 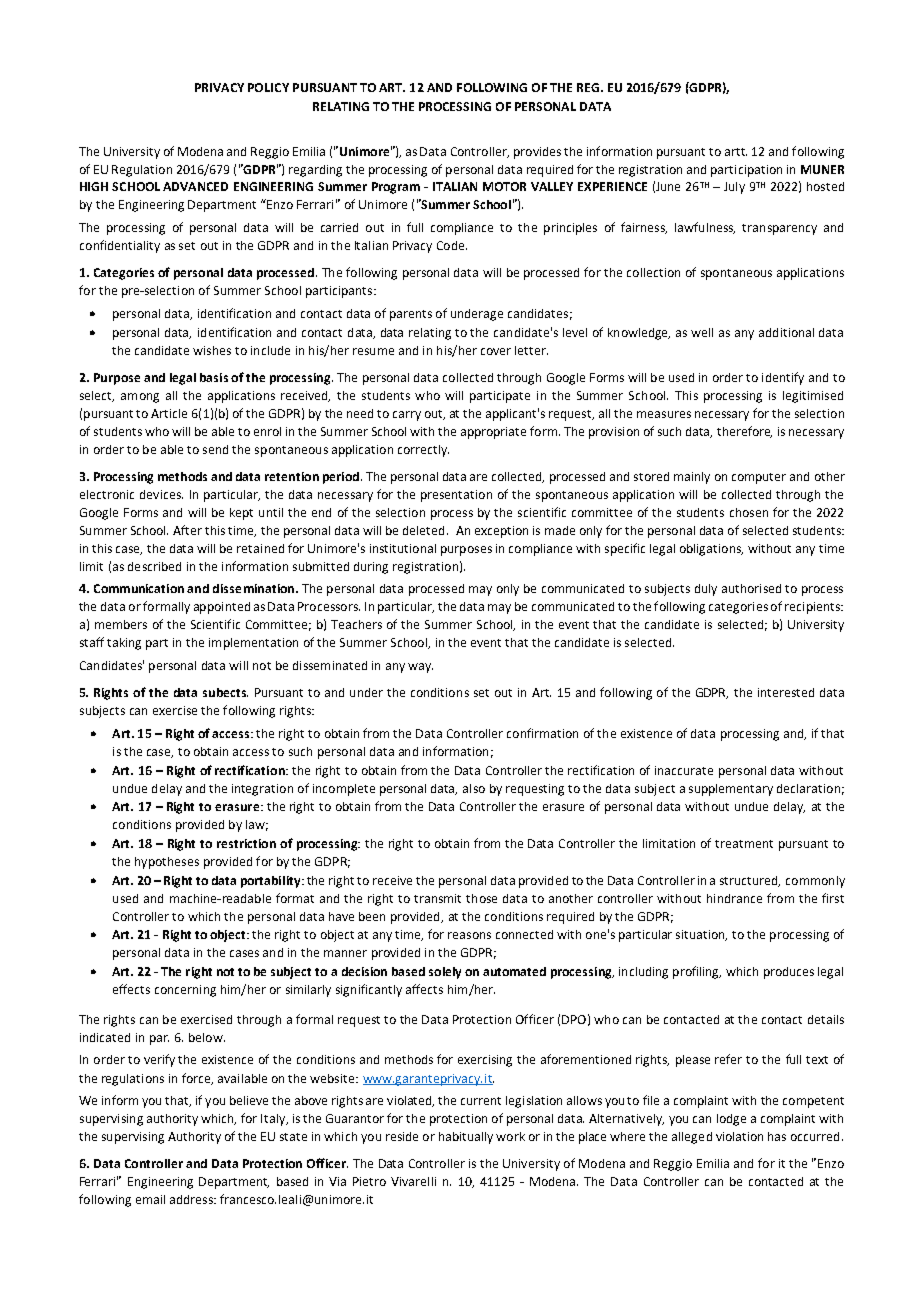 What do you see at coordinates (537, 153) in the document?
I see `provides` at bounding box center [537, 153].
